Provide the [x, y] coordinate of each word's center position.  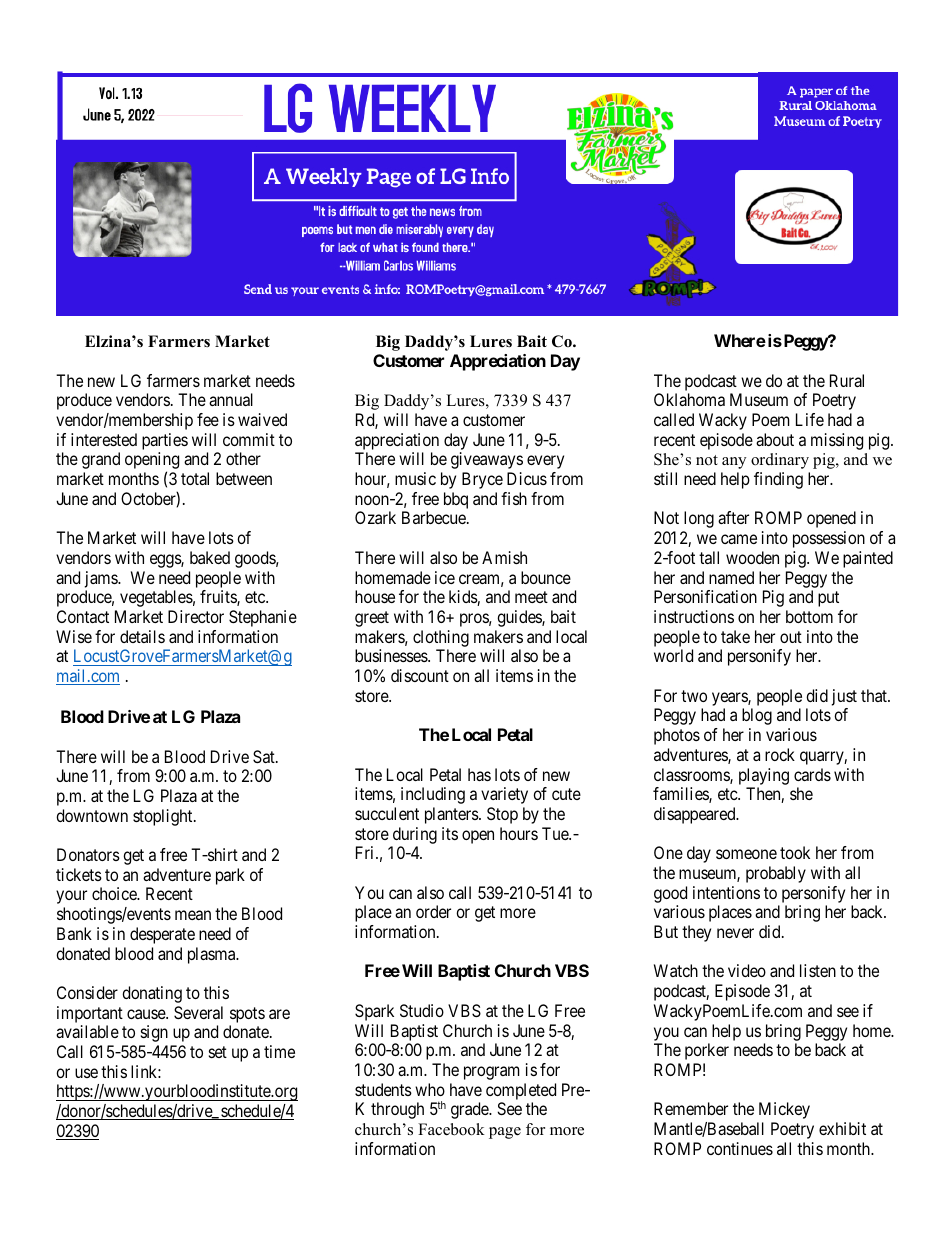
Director [196, 616]
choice [115, 893]
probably [776, 874]
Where [740, 340]
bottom [809, 616]
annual [231, 399]
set [218, 1052]
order [433, 911]
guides [520, 618]
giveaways [487, 460]
